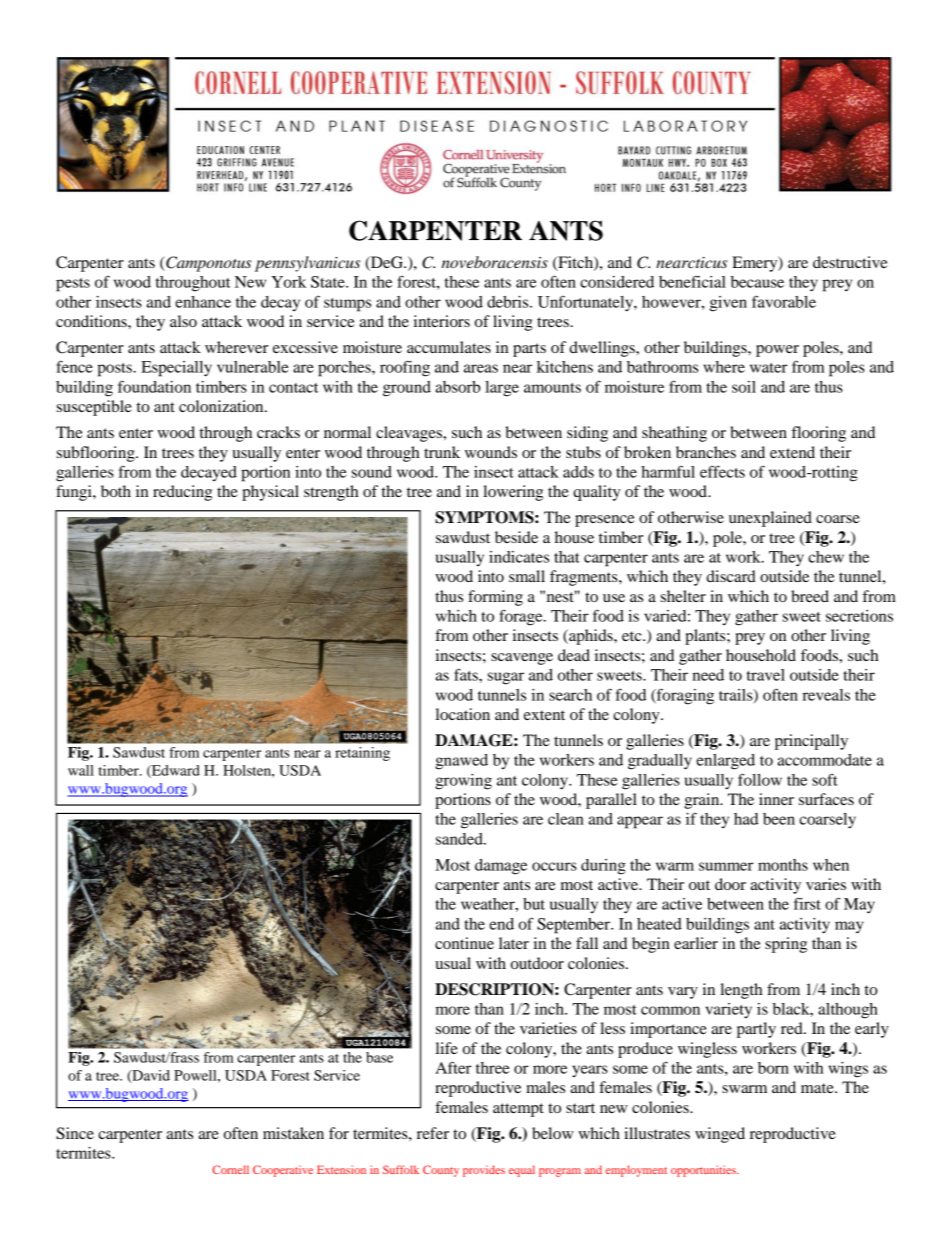  I want to click on unexplained, so click(770, 519).
